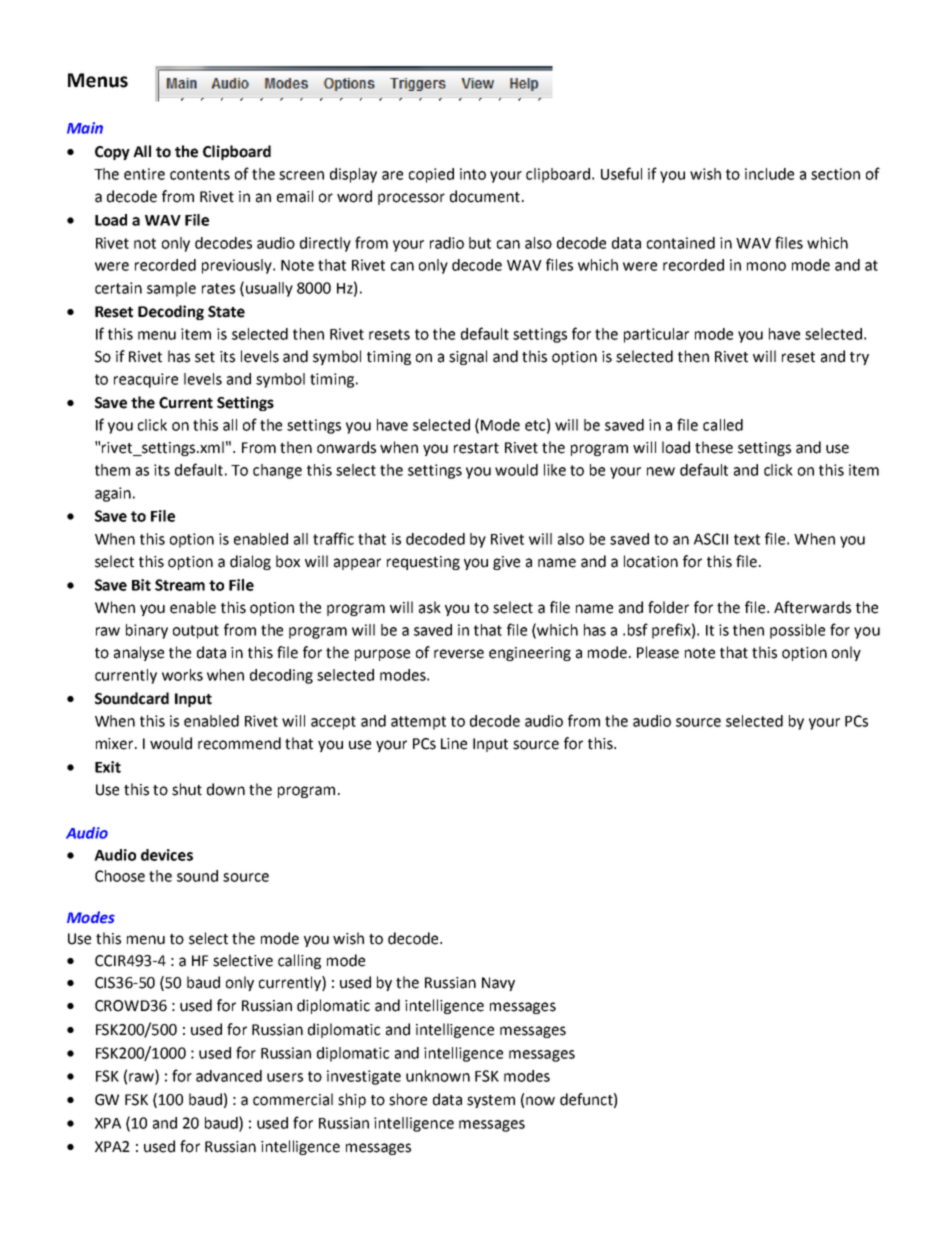 This image has width=952, height=1233. What do you see at coordinates (747, 539) in the image?
I see `text` at bounding box center [747, 539].
